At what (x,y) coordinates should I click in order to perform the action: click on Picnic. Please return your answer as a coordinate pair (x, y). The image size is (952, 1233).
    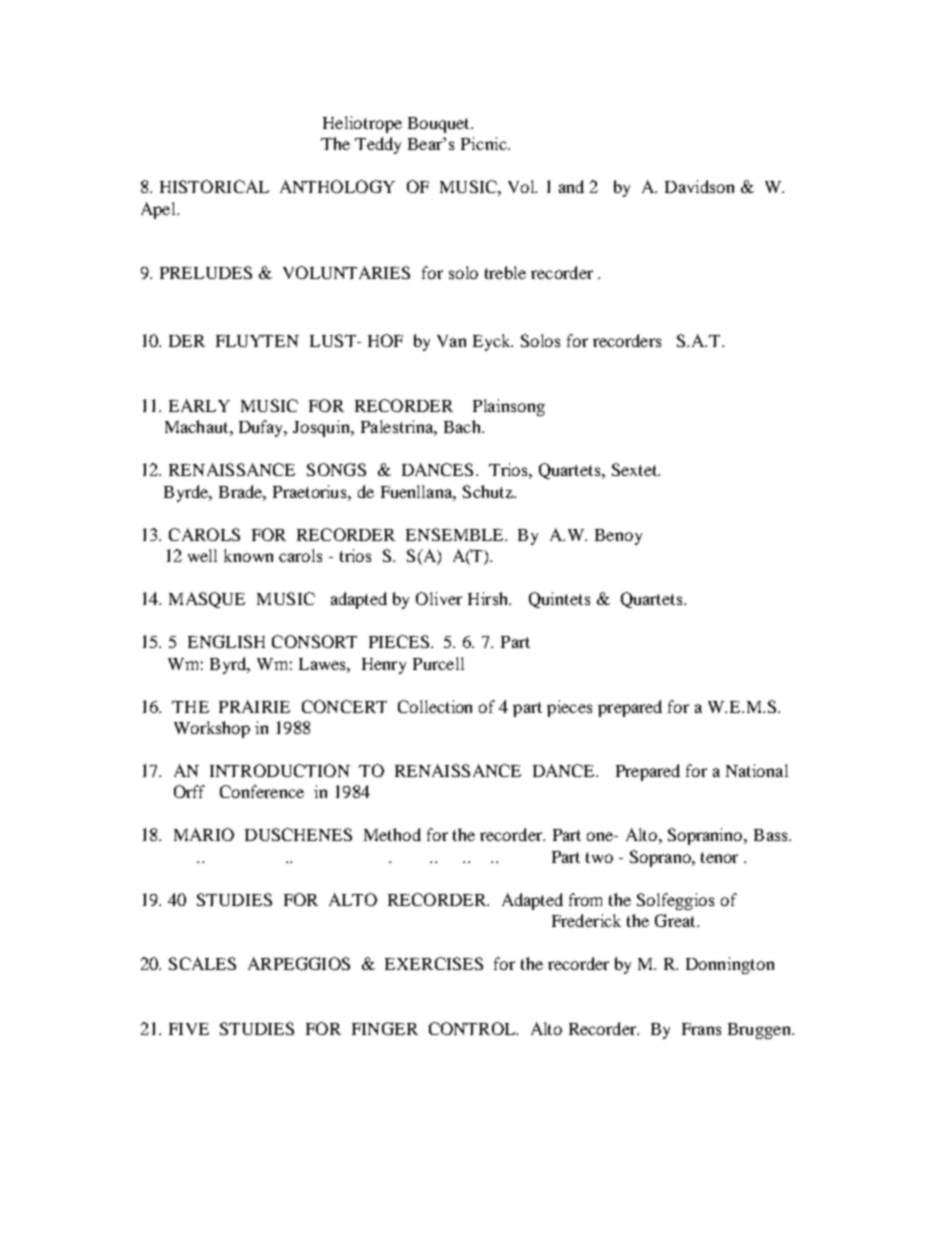
    Looking at the image, I should click on (485, 143).
